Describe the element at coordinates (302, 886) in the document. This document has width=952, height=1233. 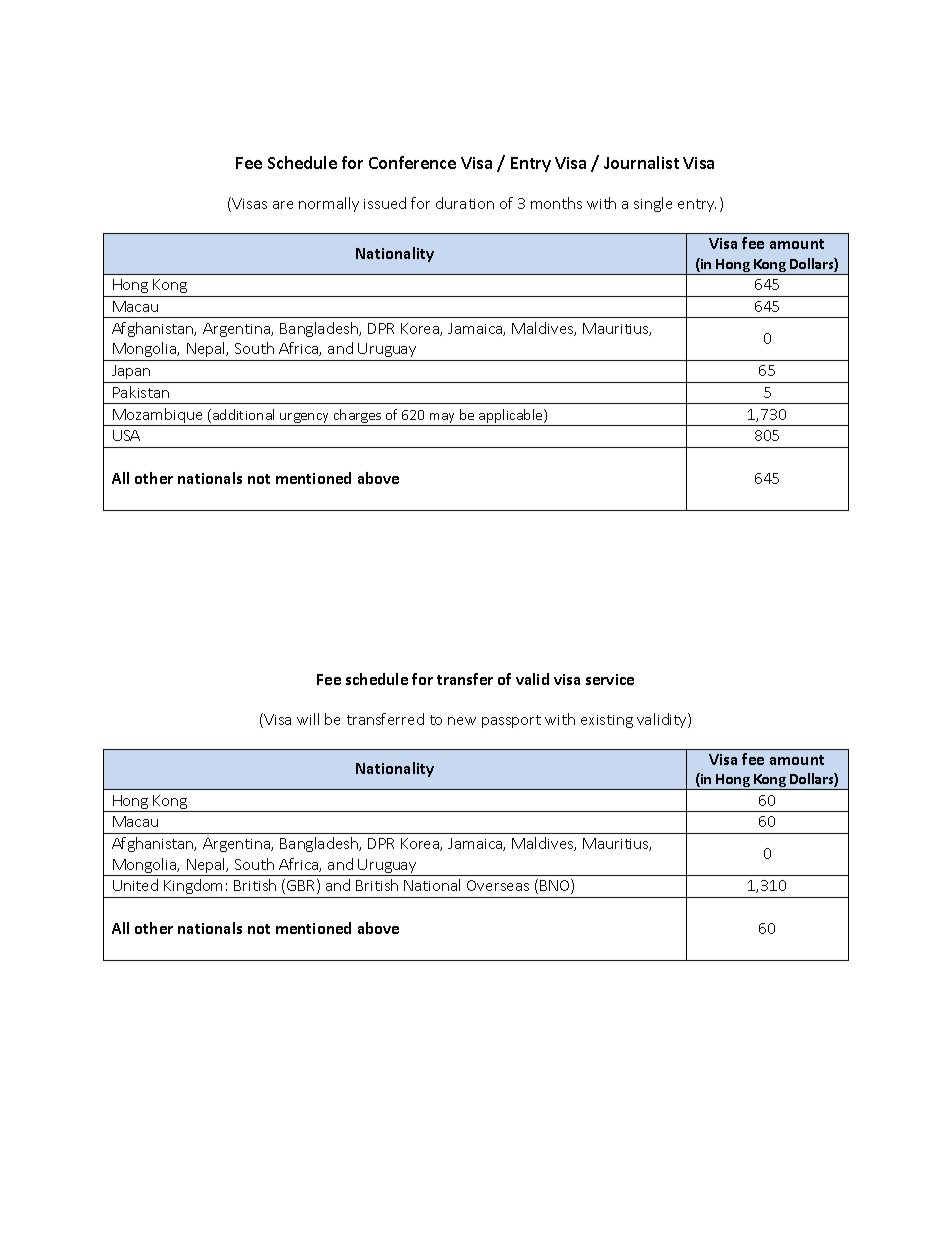
I see `GBR` at that location.
